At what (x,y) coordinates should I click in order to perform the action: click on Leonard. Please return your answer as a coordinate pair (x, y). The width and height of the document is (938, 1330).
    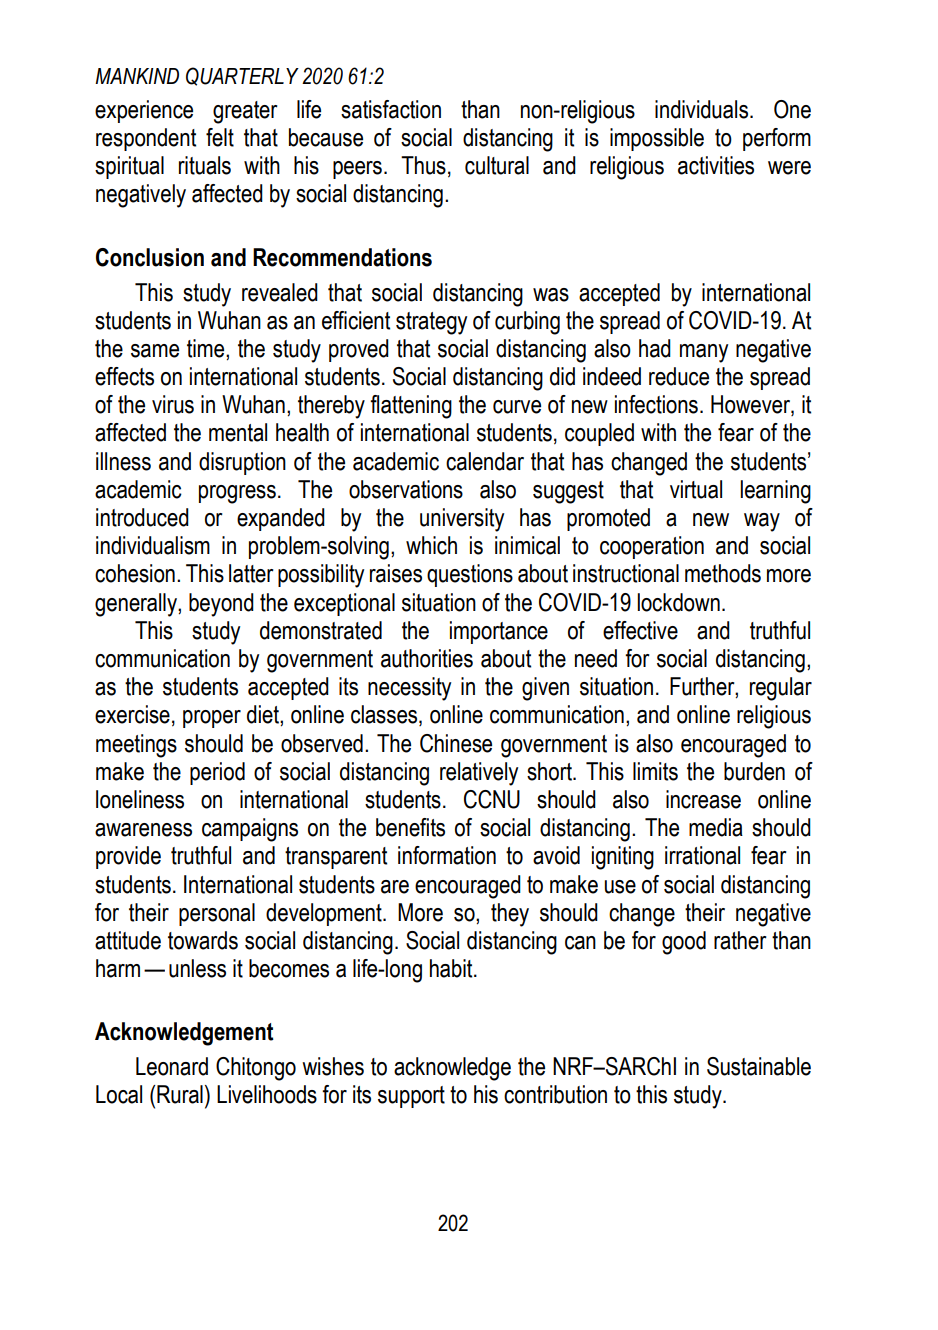
    Looking at the image, I should click on (172, 1066).
